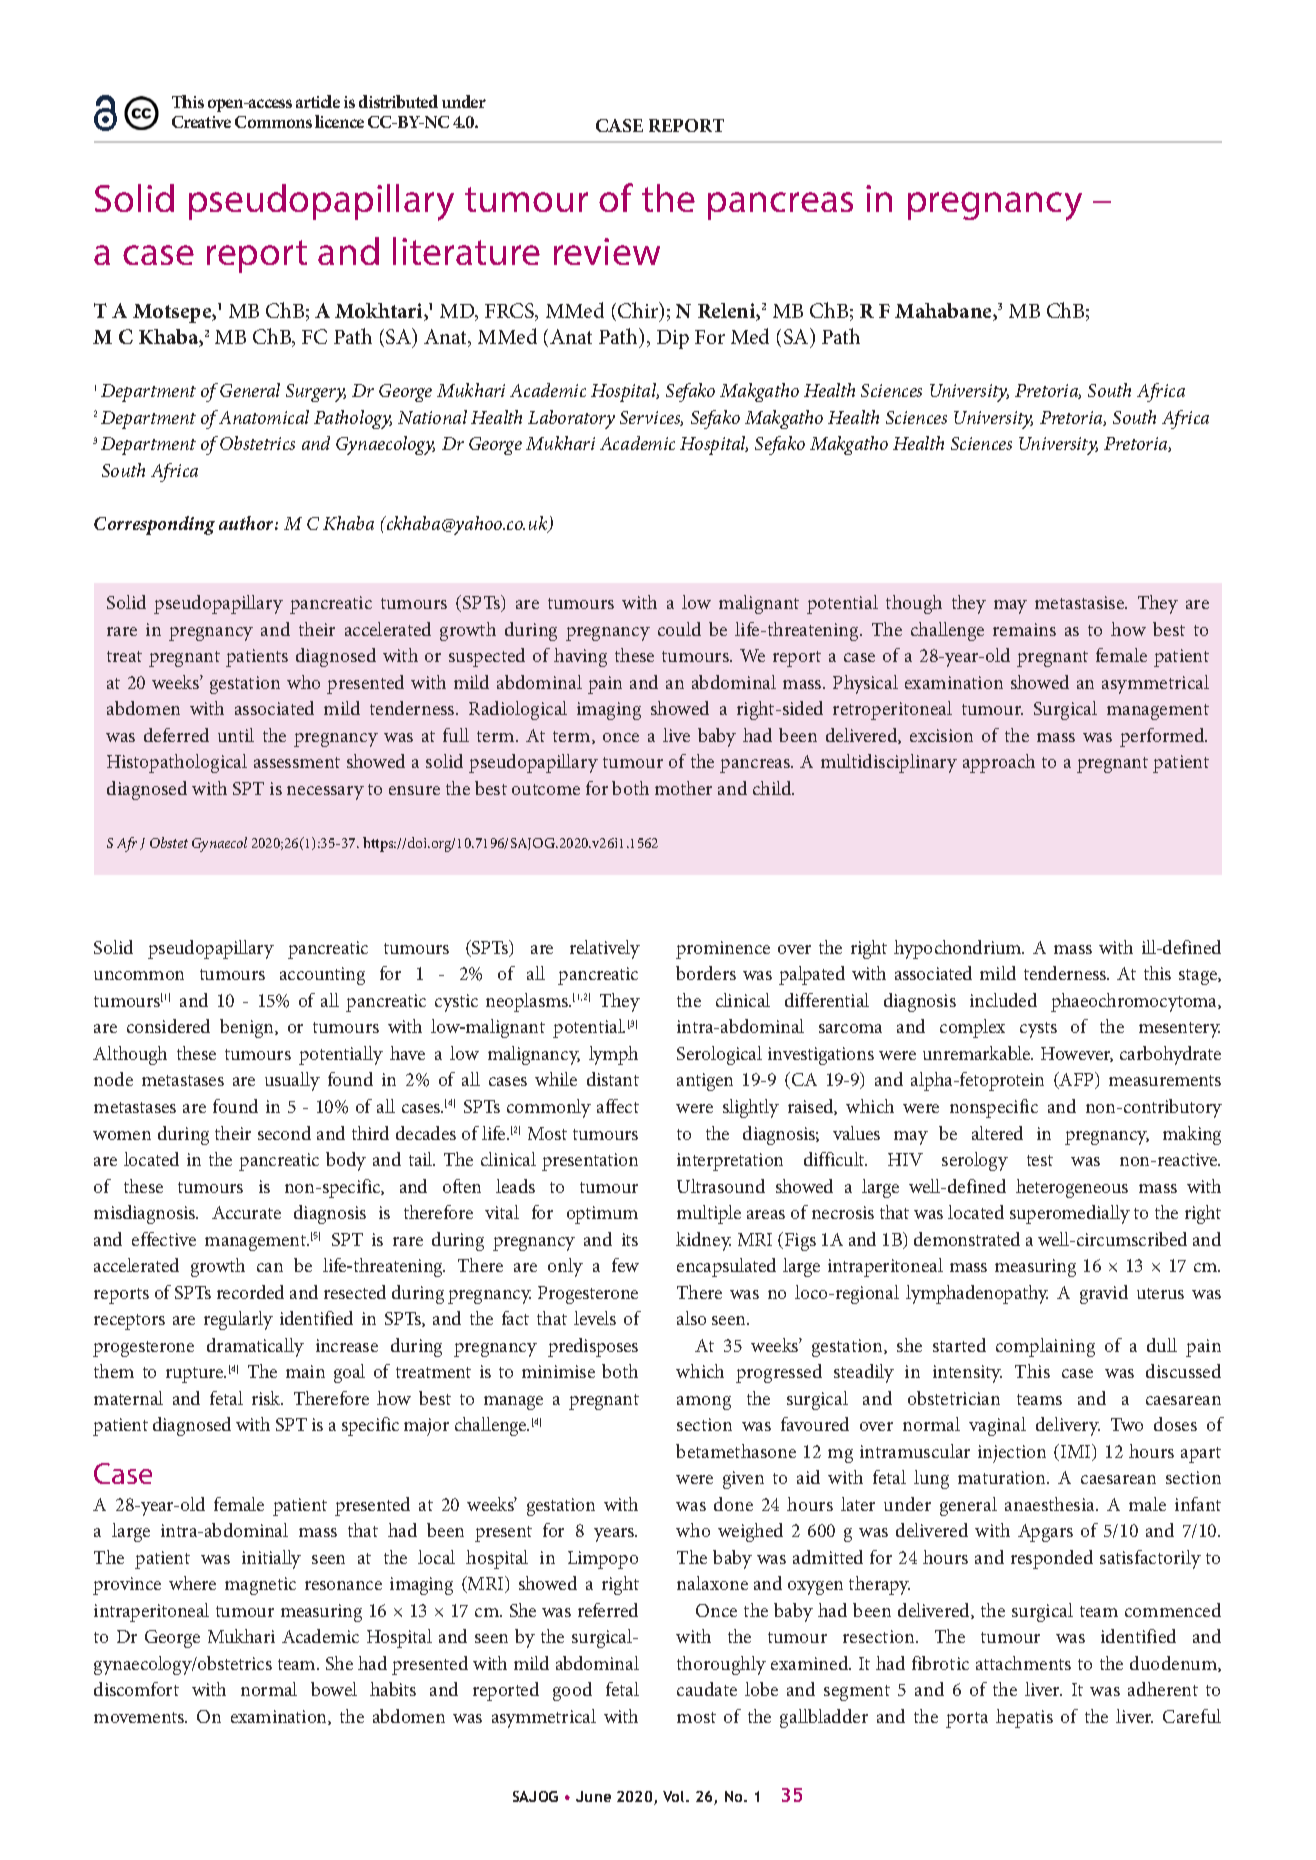 The width and height of the document is (1316, 1860). Describe the element at coordinates (273, 122) in the document. I see `Commons` at that location.
